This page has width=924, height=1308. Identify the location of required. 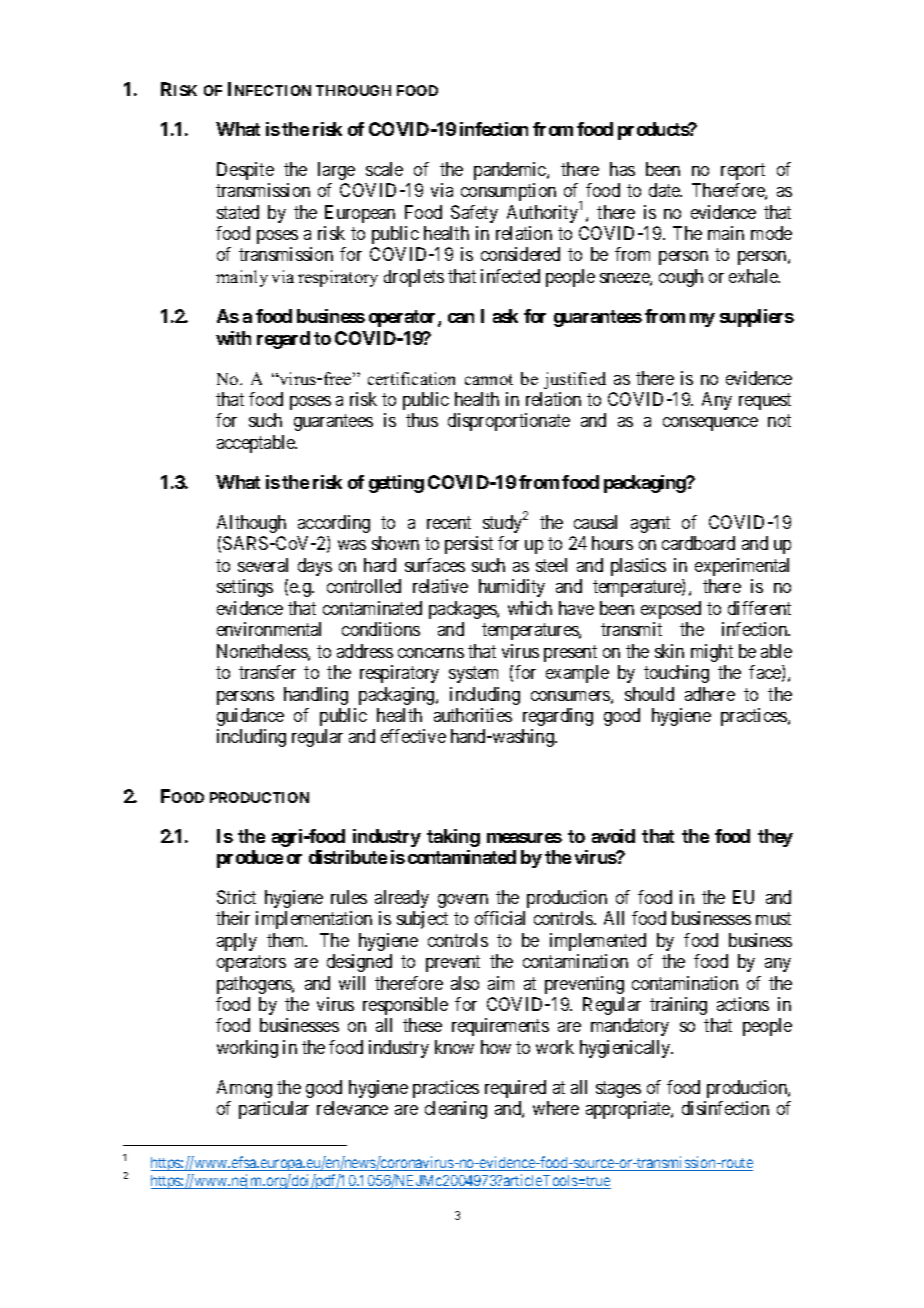
(515, 1089).
